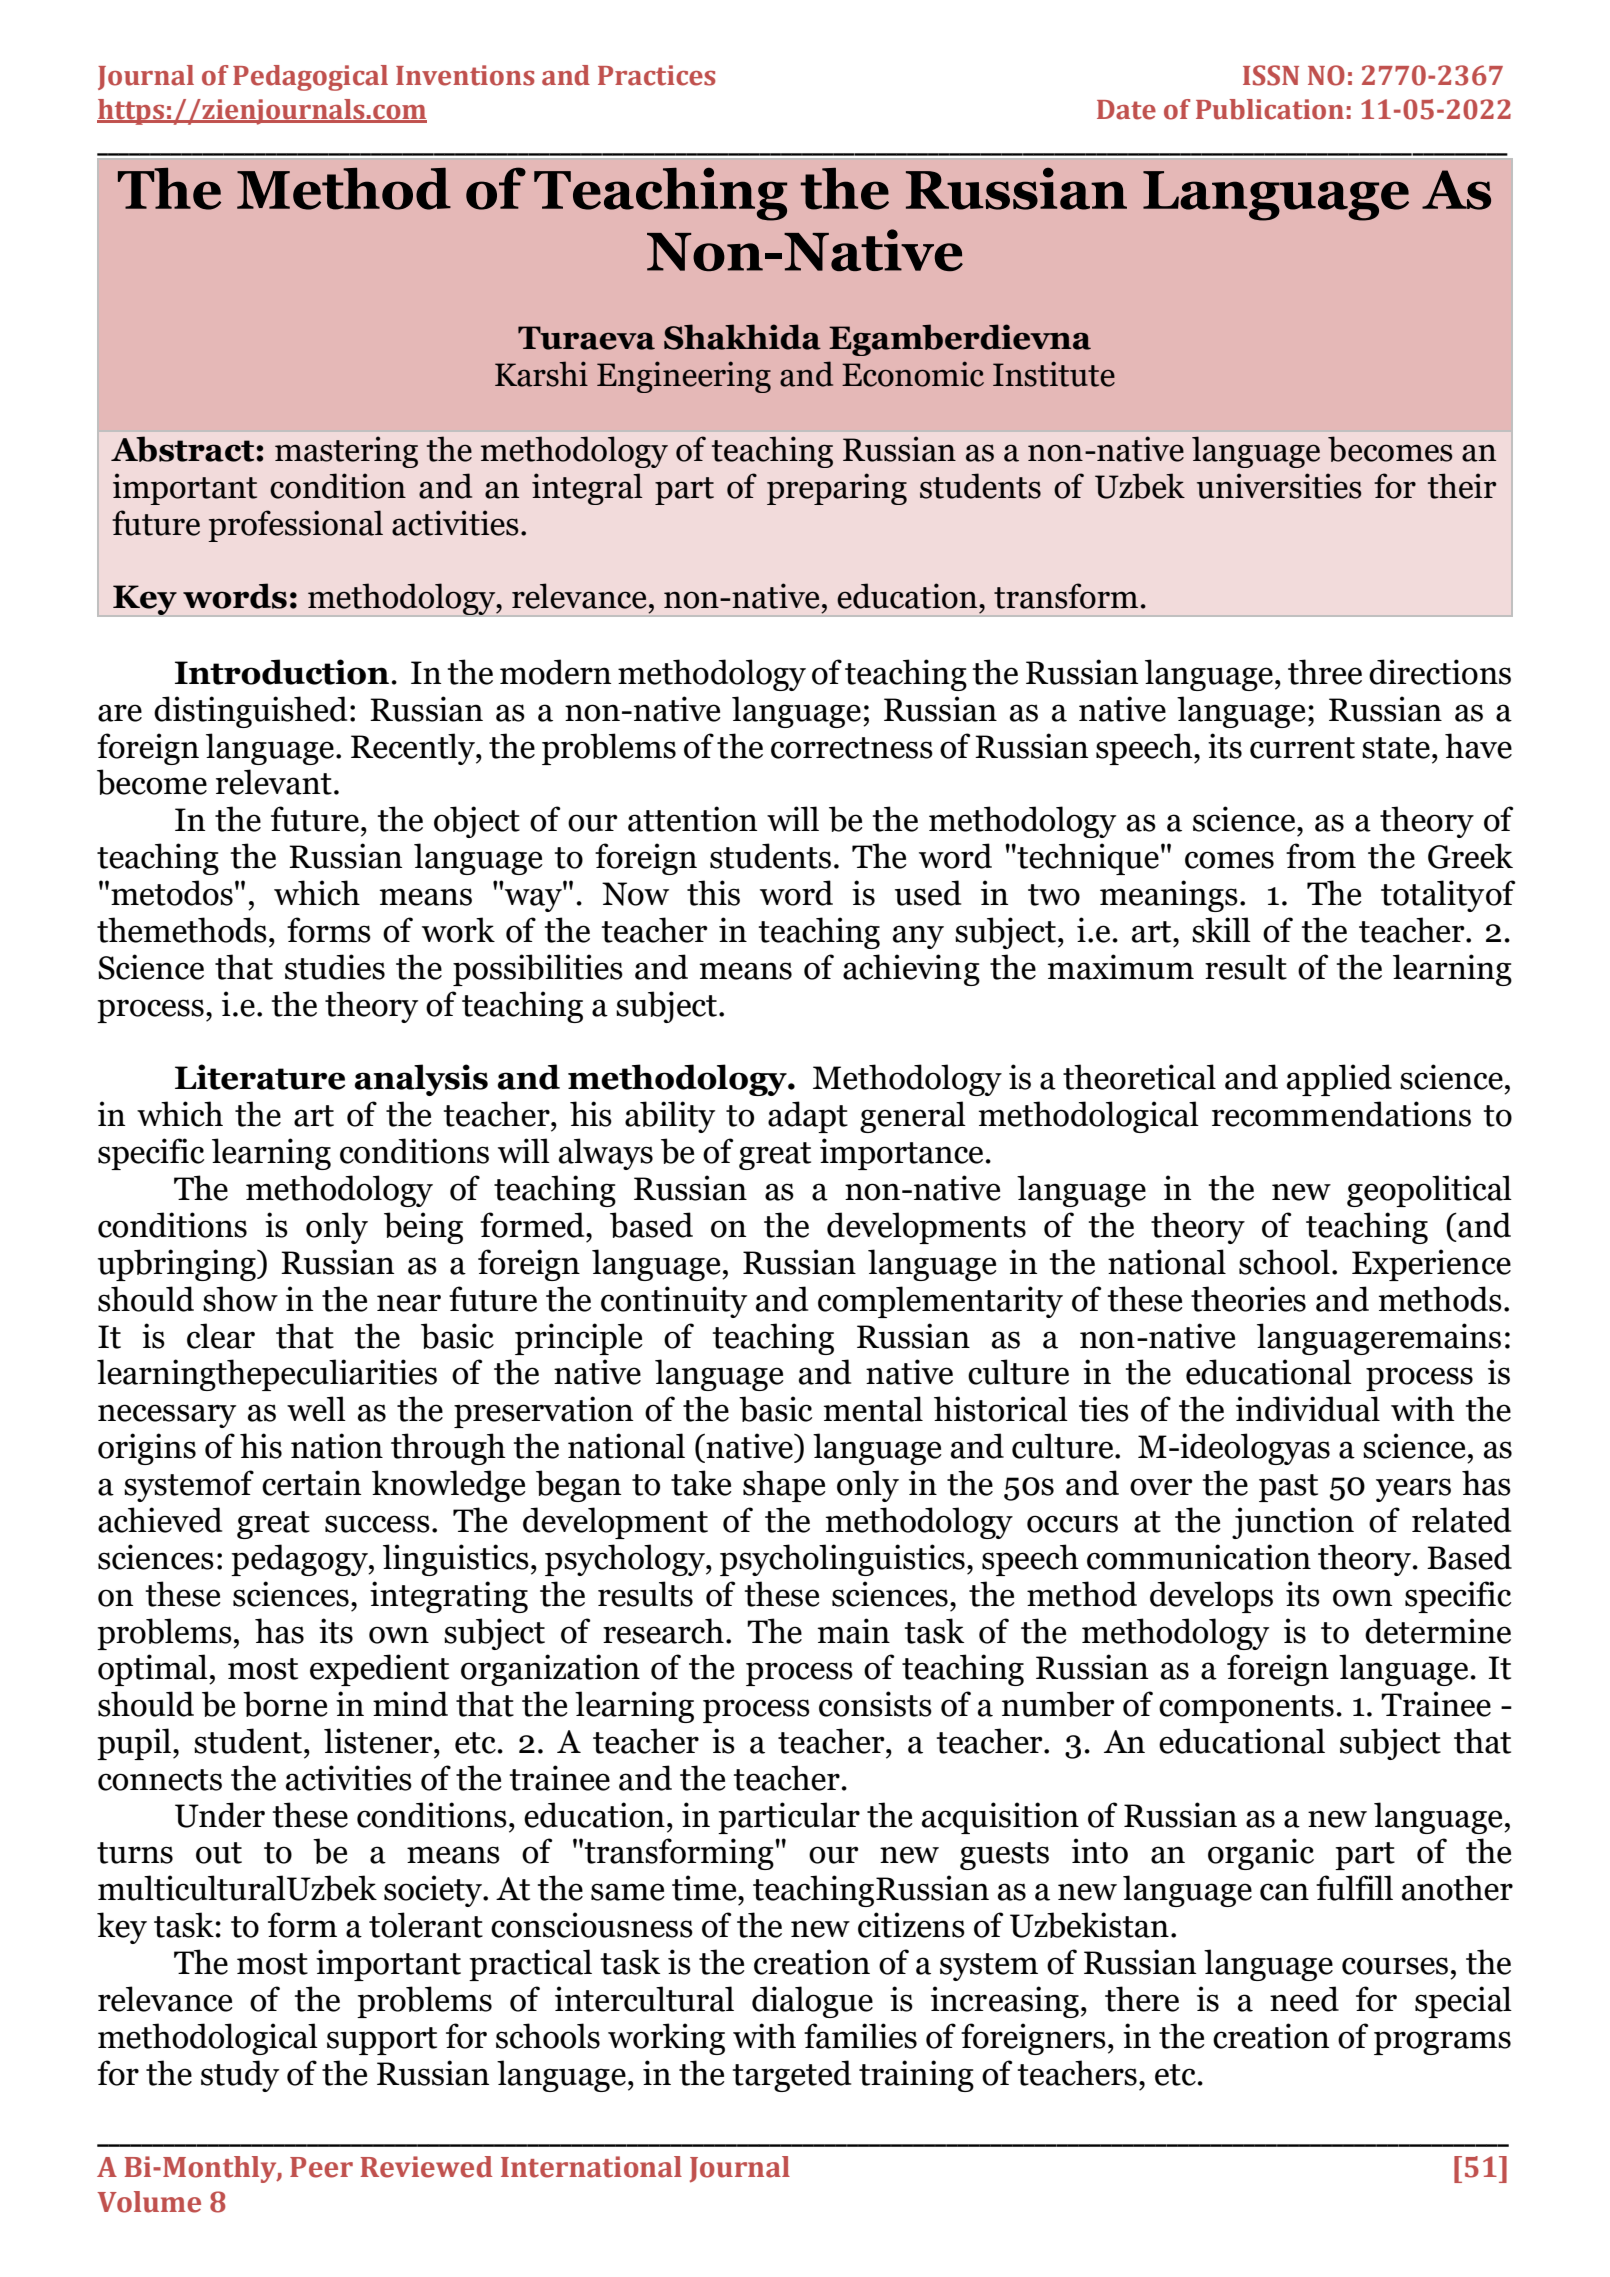  Describe the element at coordinates (808, 1117) in the document. I see `adapt` at that location.
